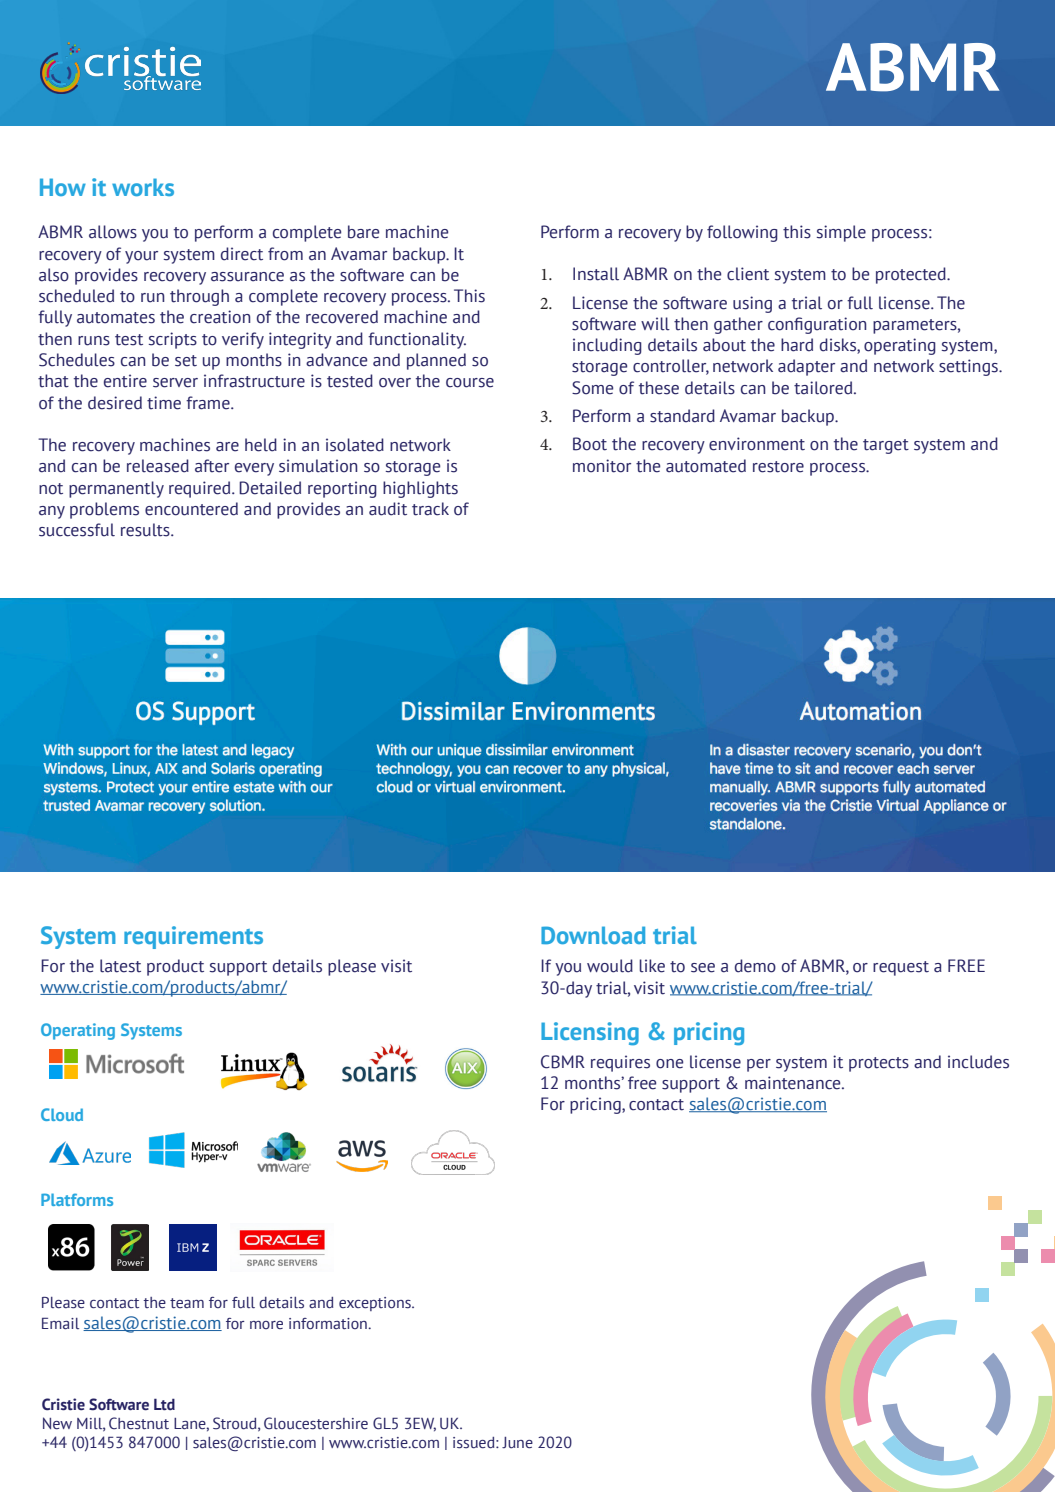 This screenshot has width=1055, height=1492. Describe the element at coordinates (62, 1114) in the screenshot. I see `Cloud` at that location.
